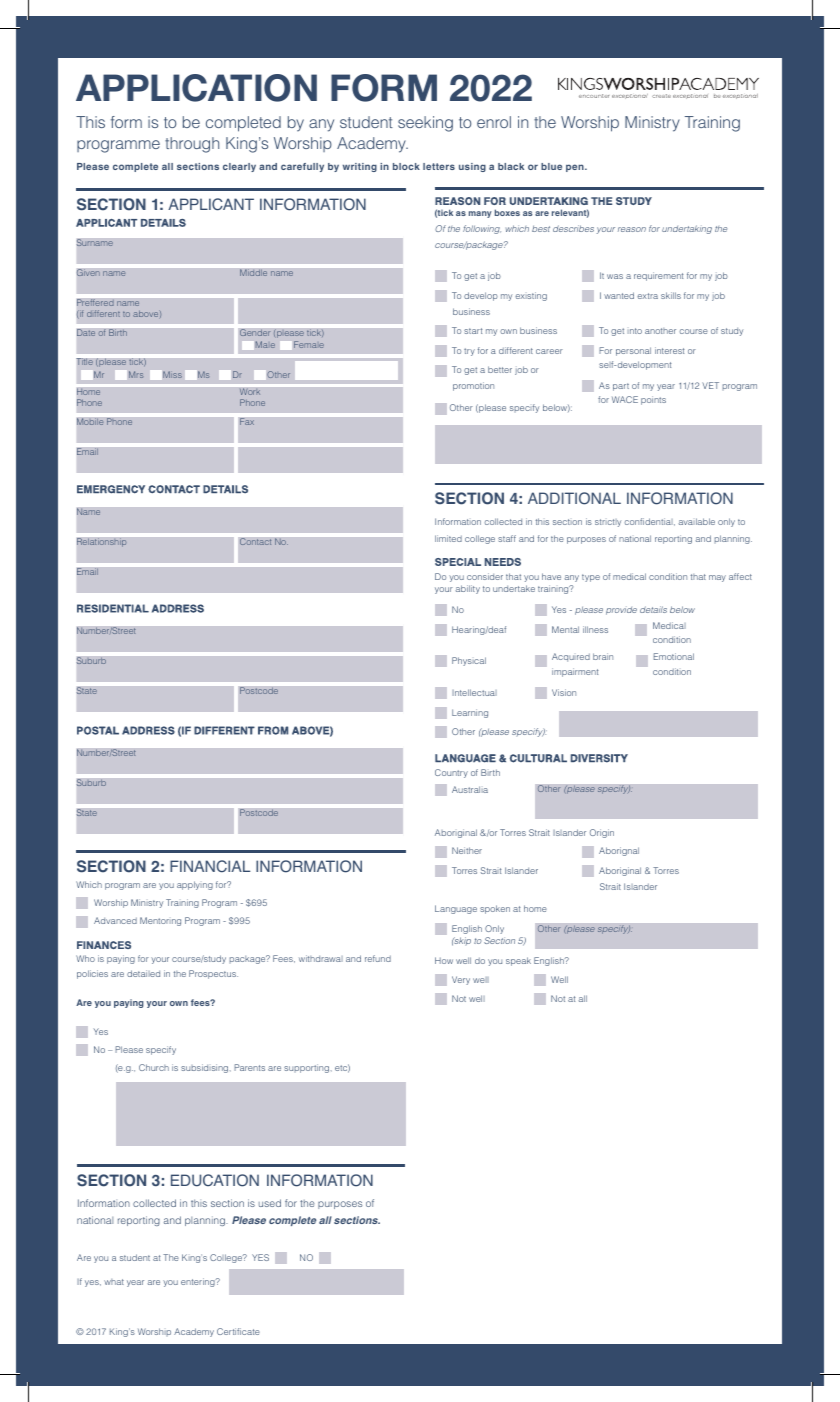  I want to click on speak, so click(518, 961).
